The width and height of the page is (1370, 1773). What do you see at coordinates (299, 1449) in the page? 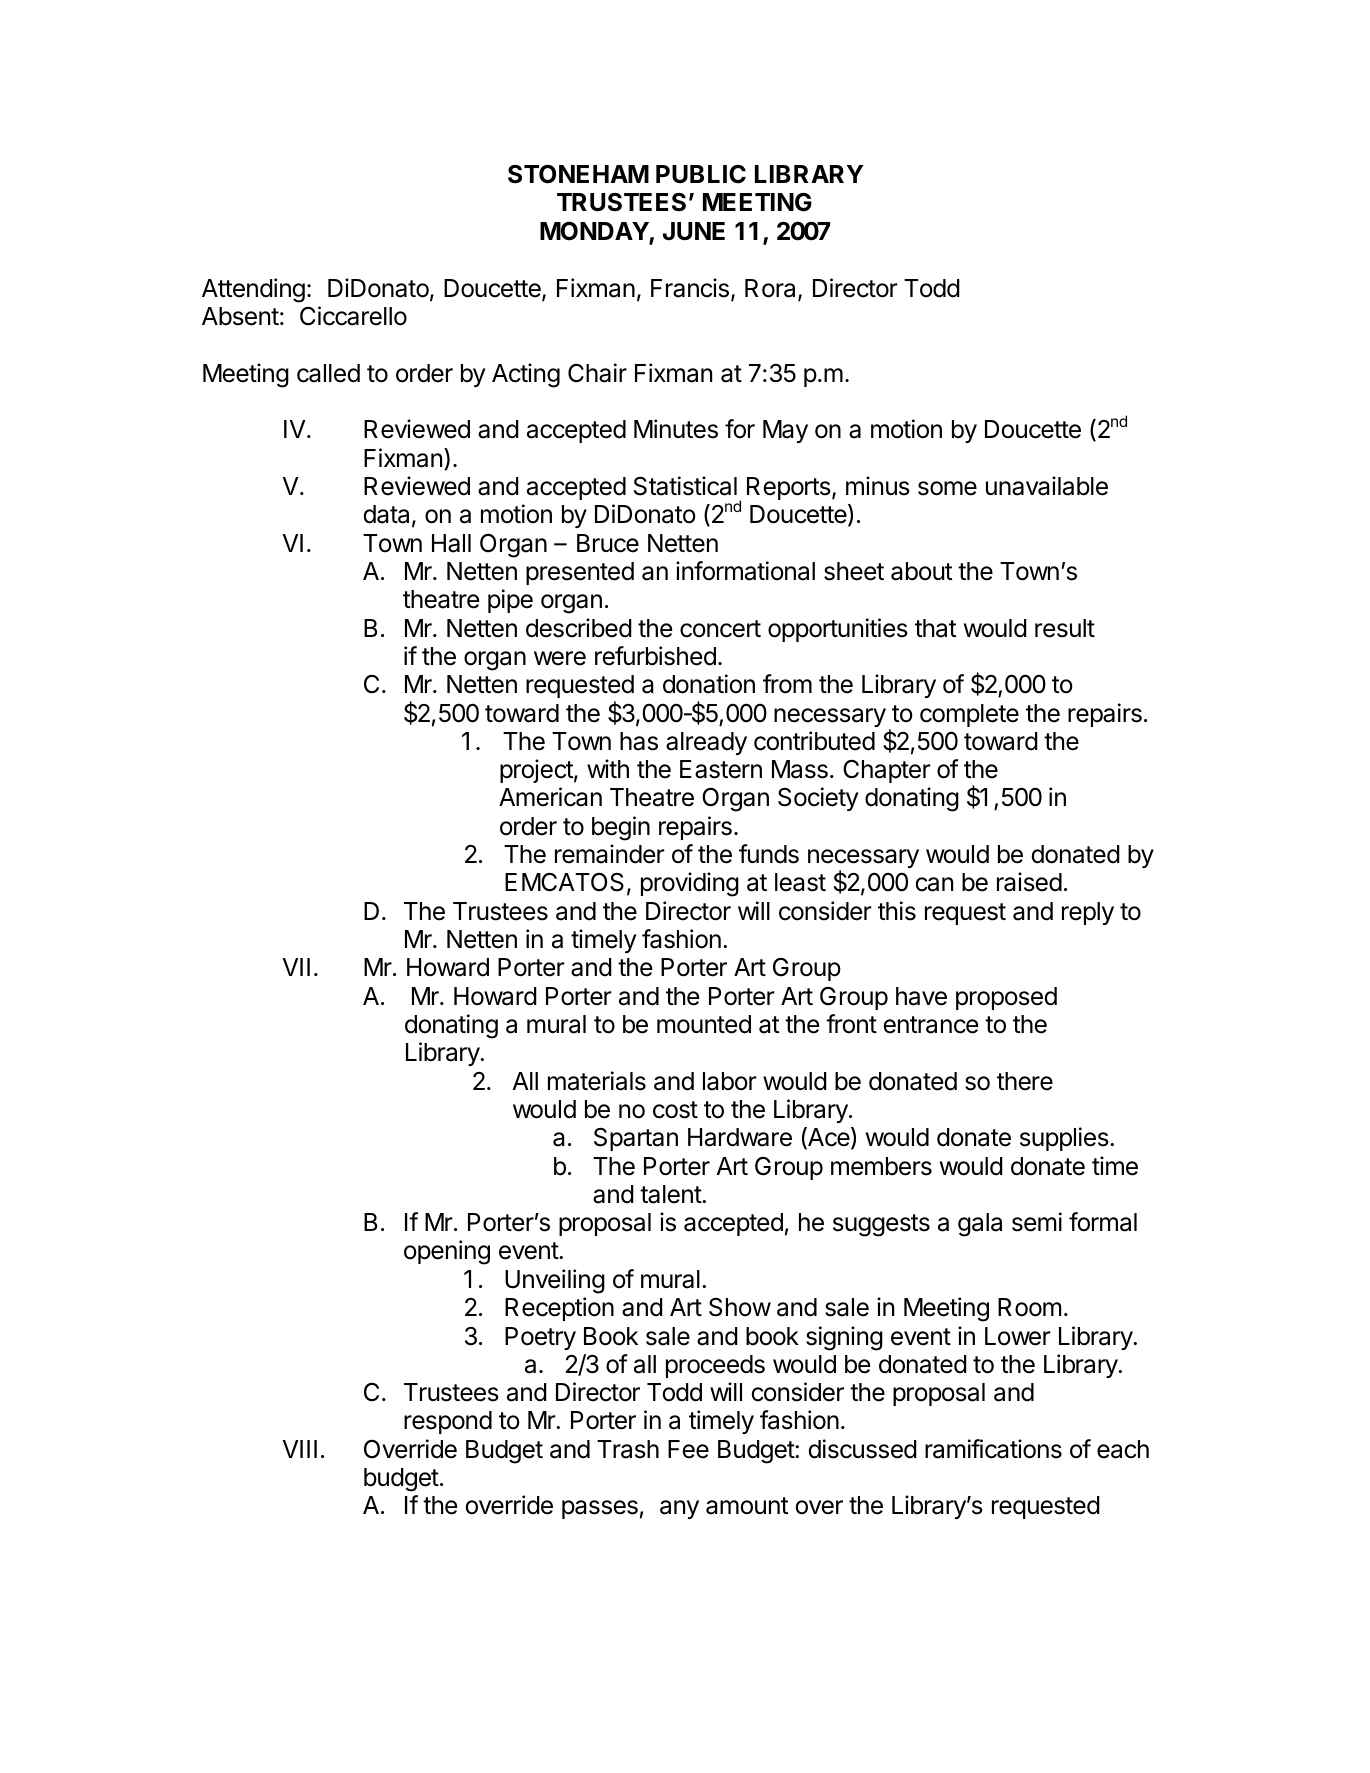
I see `VIII` at bounding box center [299, 1449].
